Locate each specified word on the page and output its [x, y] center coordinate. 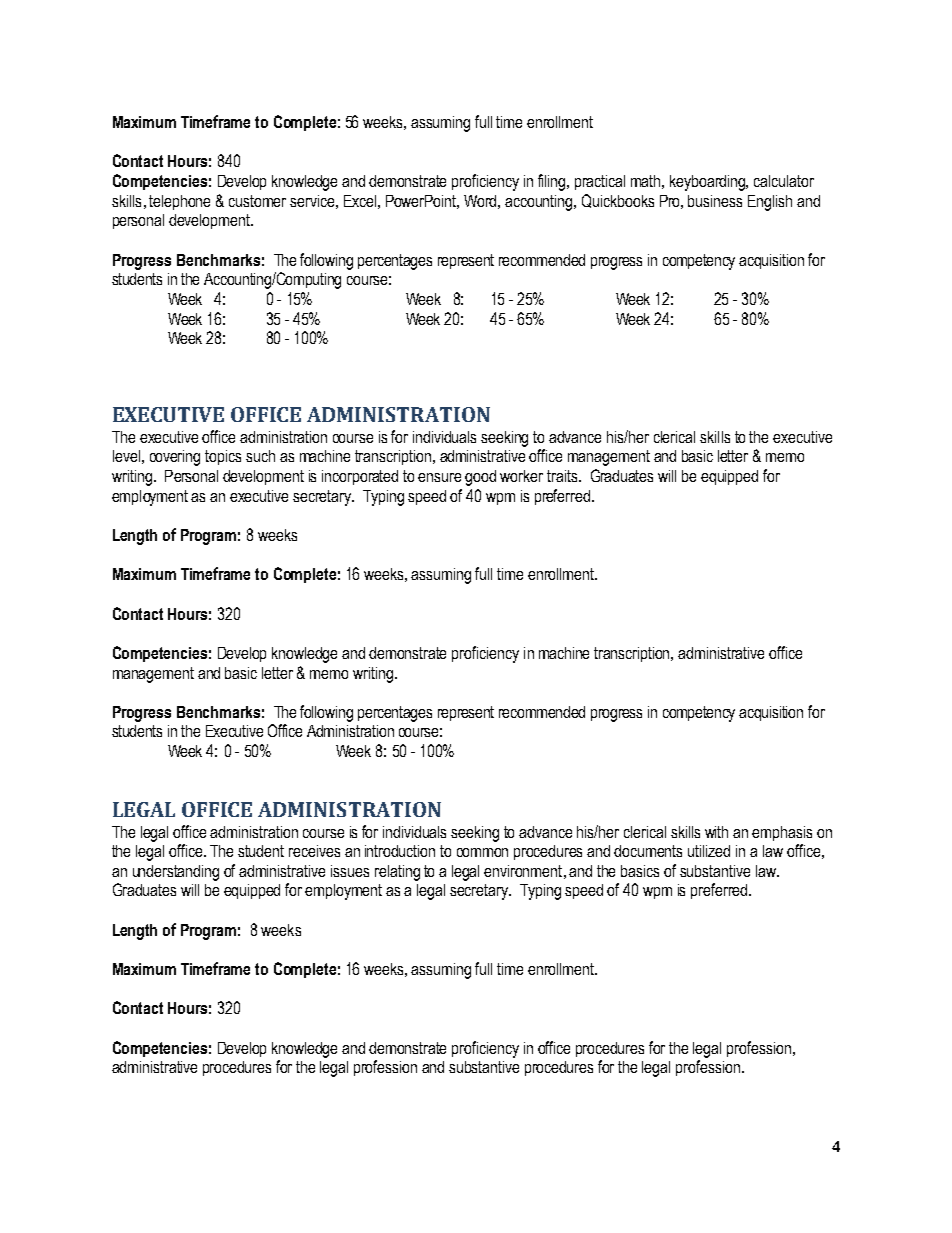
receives [314, 851]
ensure [439, 477]
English [770, 203]
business [715, 201]
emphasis [782, 833]
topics [223, 457]
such [260, 456]
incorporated [360, 477]
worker [521, 476]
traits [563, 476]
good [480, 478]
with [716, 832]
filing [553, 182]
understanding [176, 873]
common [482, 852]
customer [257, 201]
